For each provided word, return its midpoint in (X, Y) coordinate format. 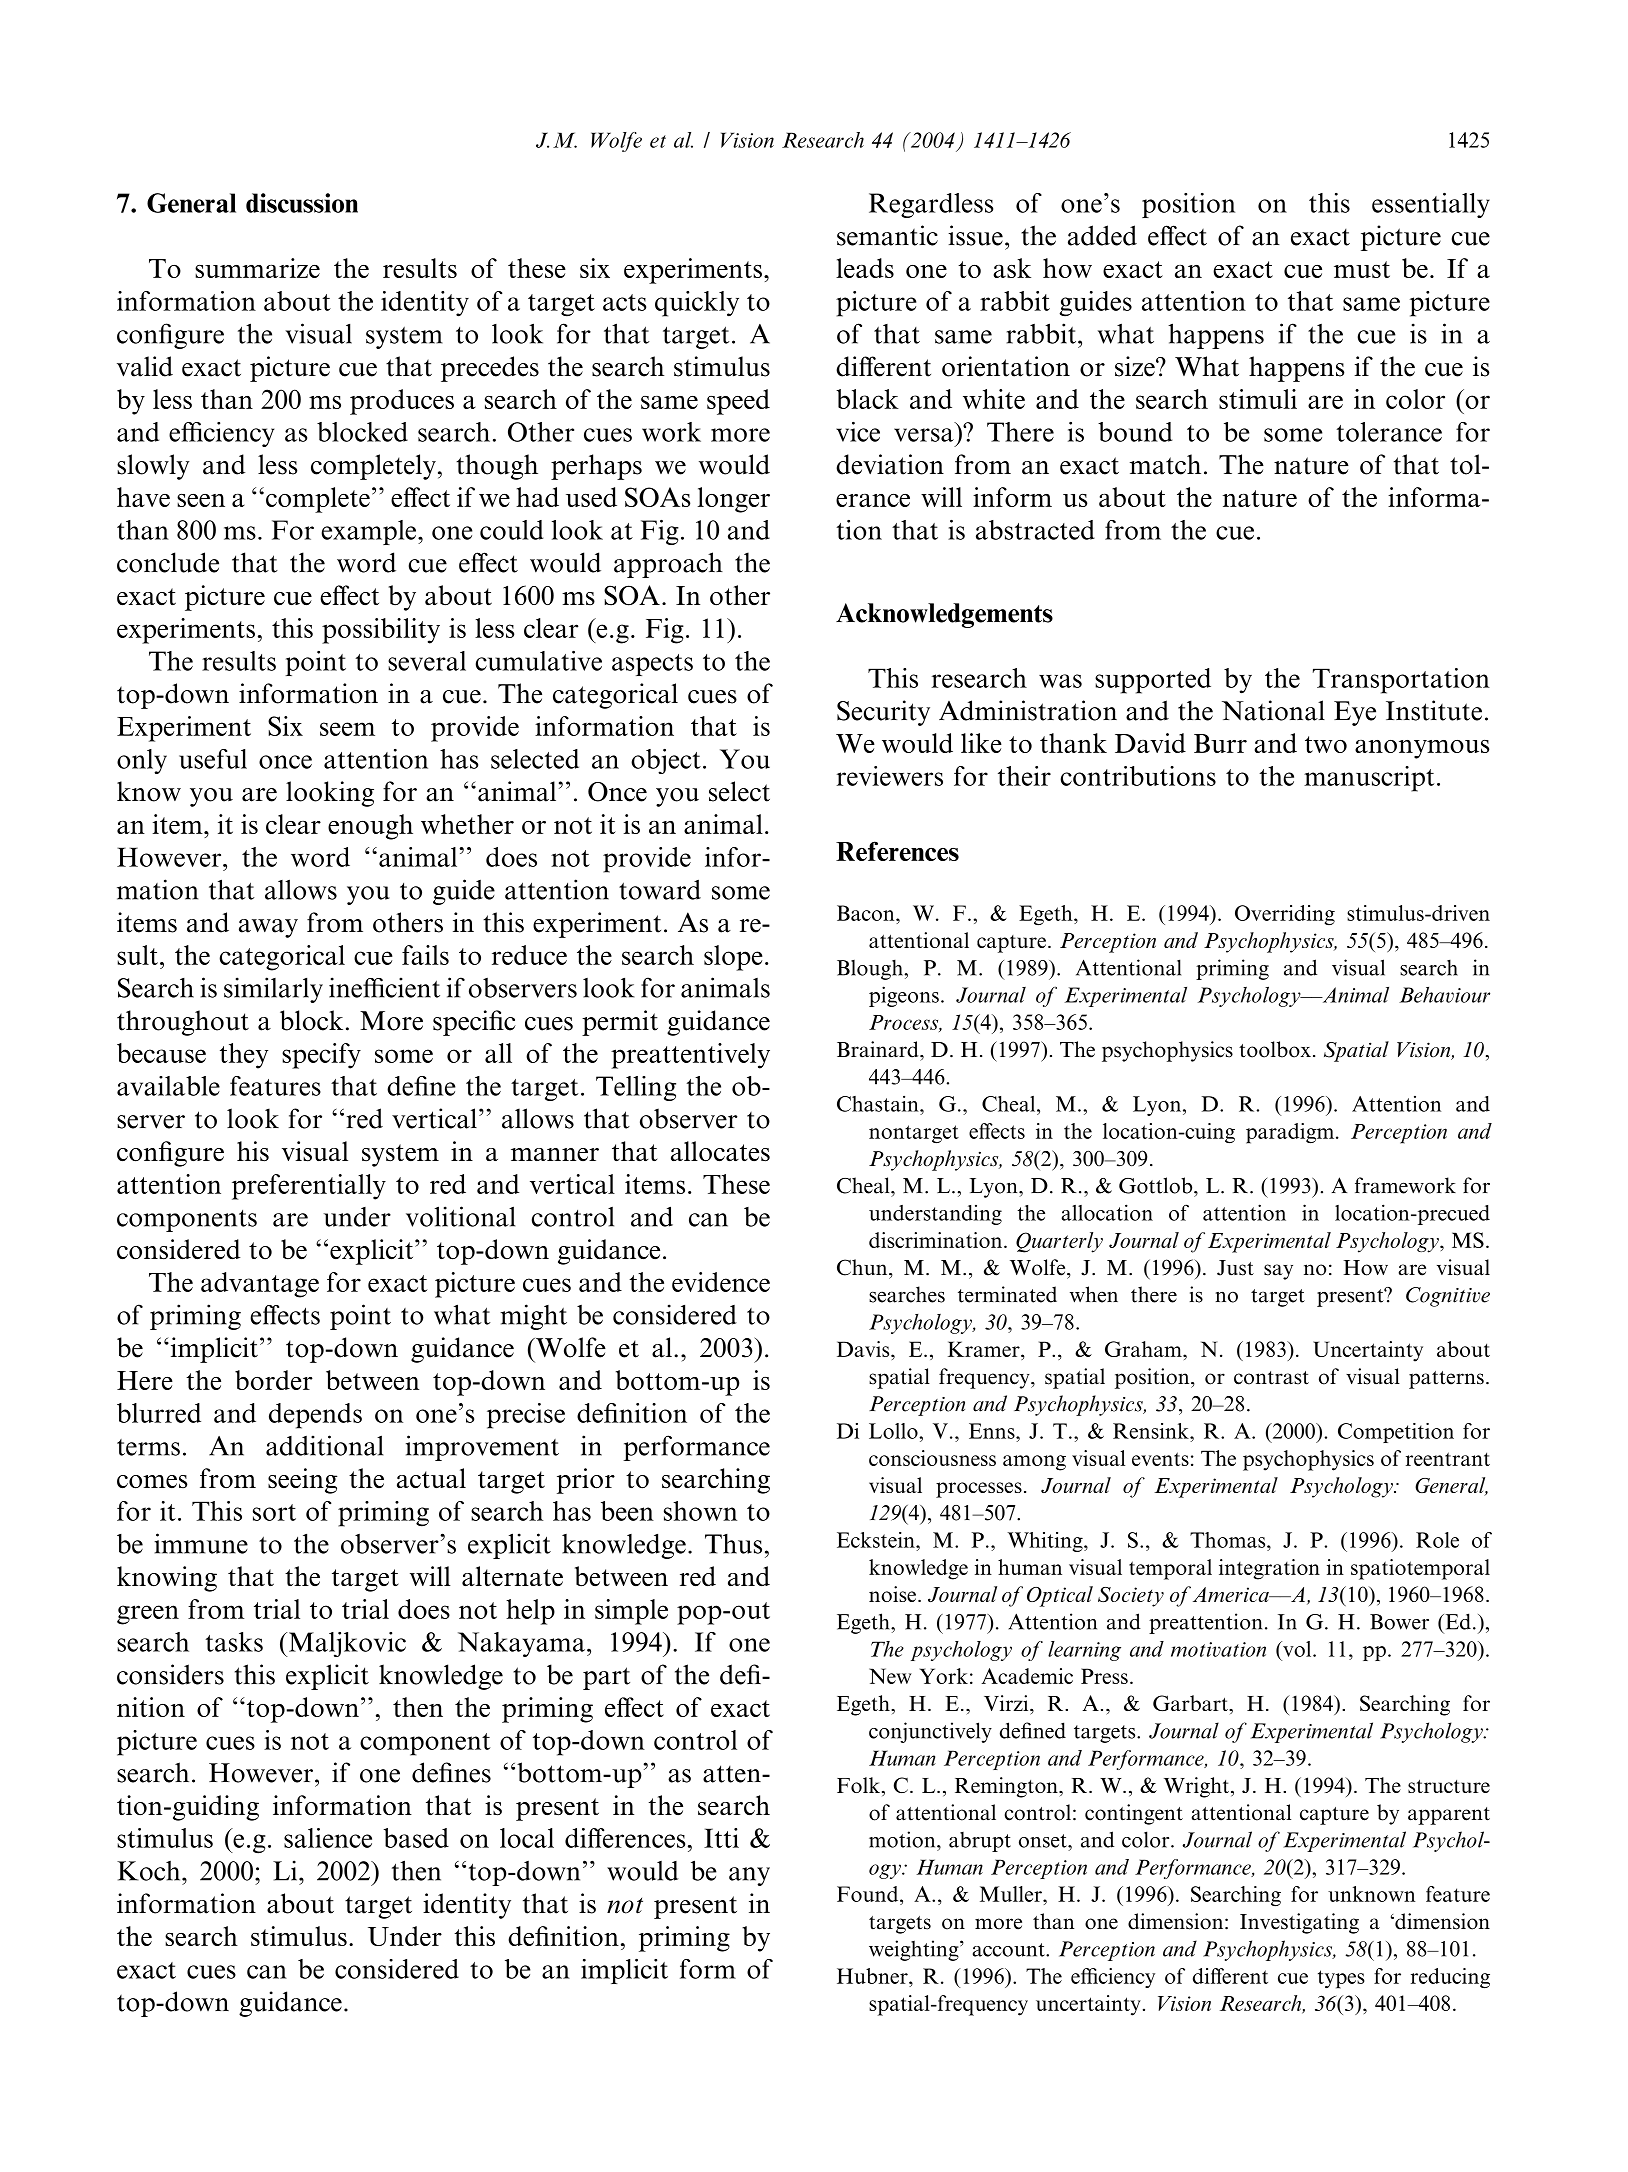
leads (865, 268)
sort (274, 1512)
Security (883, 713)
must (1362, 269)
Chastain (879, 1103)
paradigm (1291, 1133)
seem (347, 729)
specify (321, 1056)
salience (328, 1838)
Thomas (1229, 1540)
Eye (1355, 713)
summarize (257, 268)
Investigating (1299, 1923)
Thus (733, 1544)
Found (869, 1894)
